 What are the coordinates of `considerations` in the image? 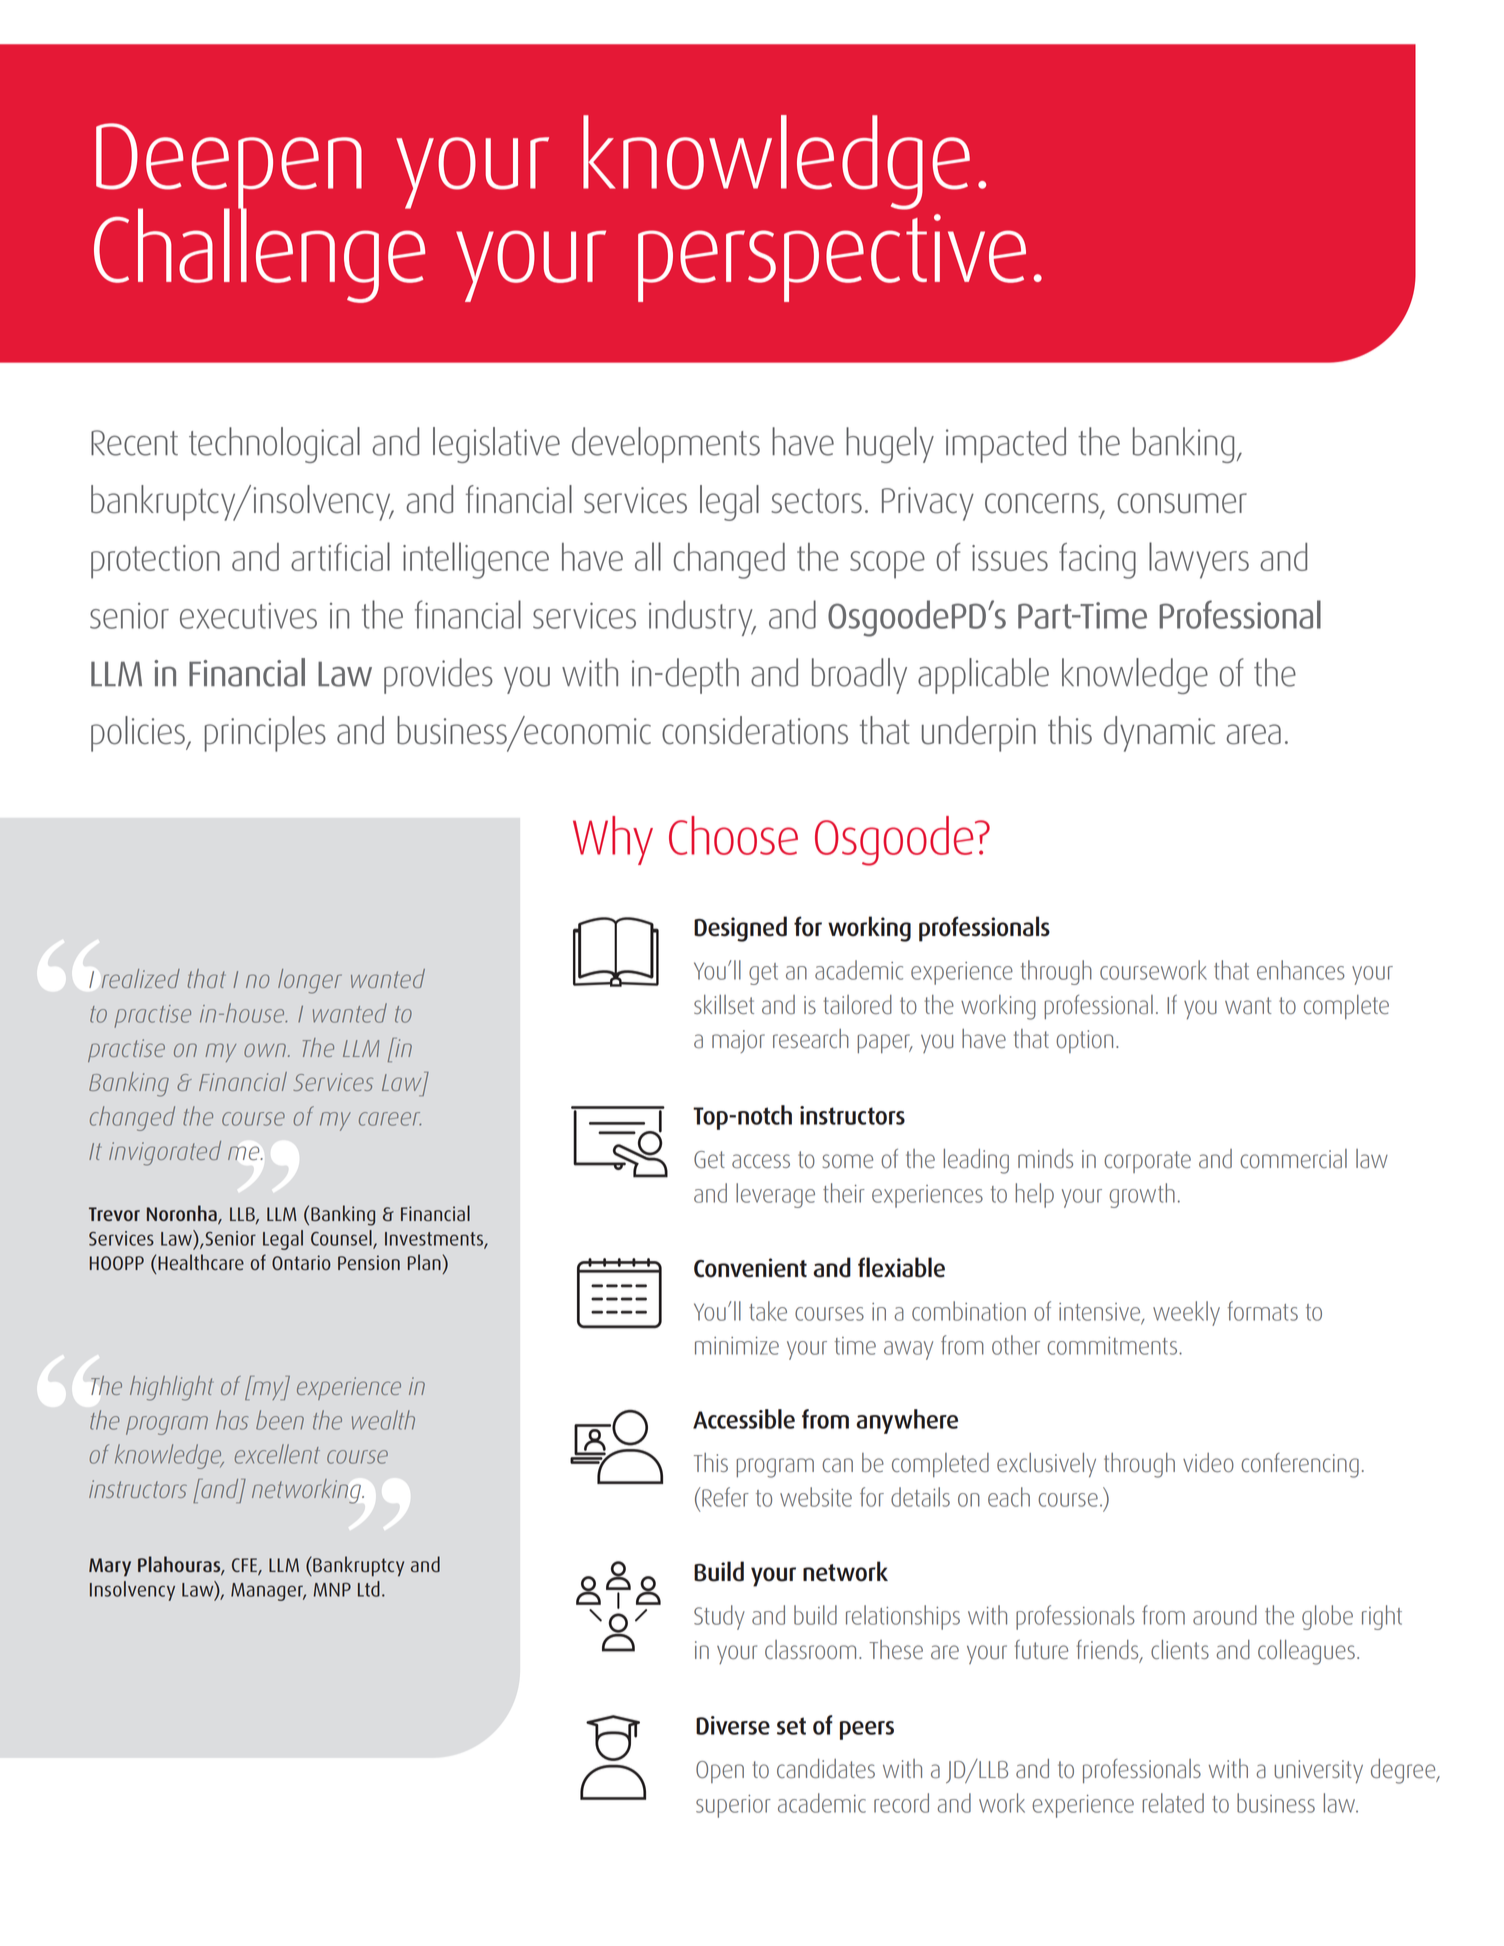 It's located at (755, 730).
